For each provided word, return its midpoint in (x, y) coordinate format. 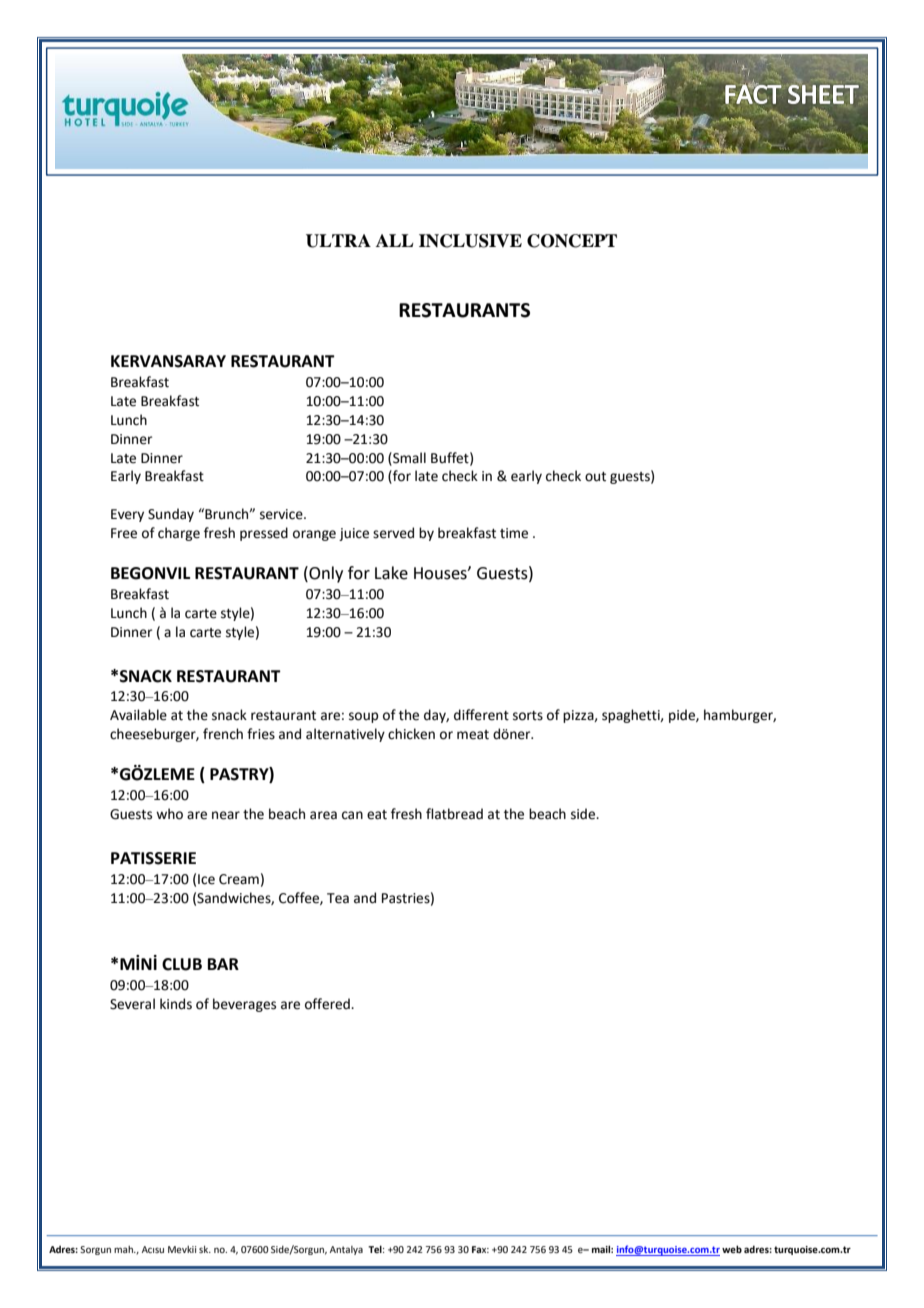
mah (124, 1249)
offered (328, 1004)
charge (179, 534)
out (595, 477)
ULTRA (338, 241)
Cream (239, 879)
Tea (338, 898)
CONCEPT (572, 241)
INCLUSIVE (470, 241)
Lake (391, 573)
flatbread (454, 814)
